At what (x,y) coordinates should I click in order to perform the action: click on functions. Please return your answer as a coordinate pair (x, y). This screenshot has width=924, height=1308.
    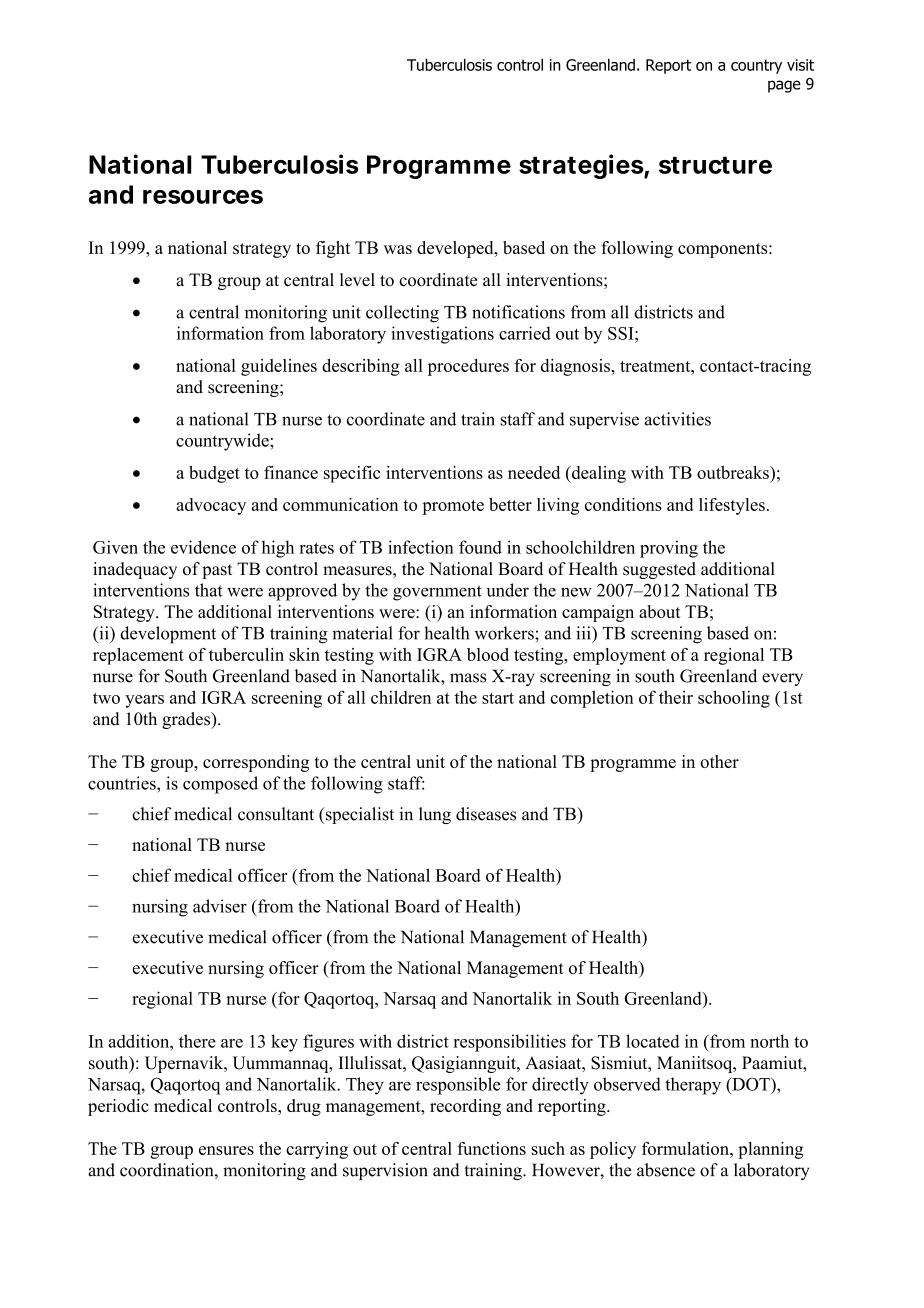
    Looking at the image, I should click on (491, 1148).
